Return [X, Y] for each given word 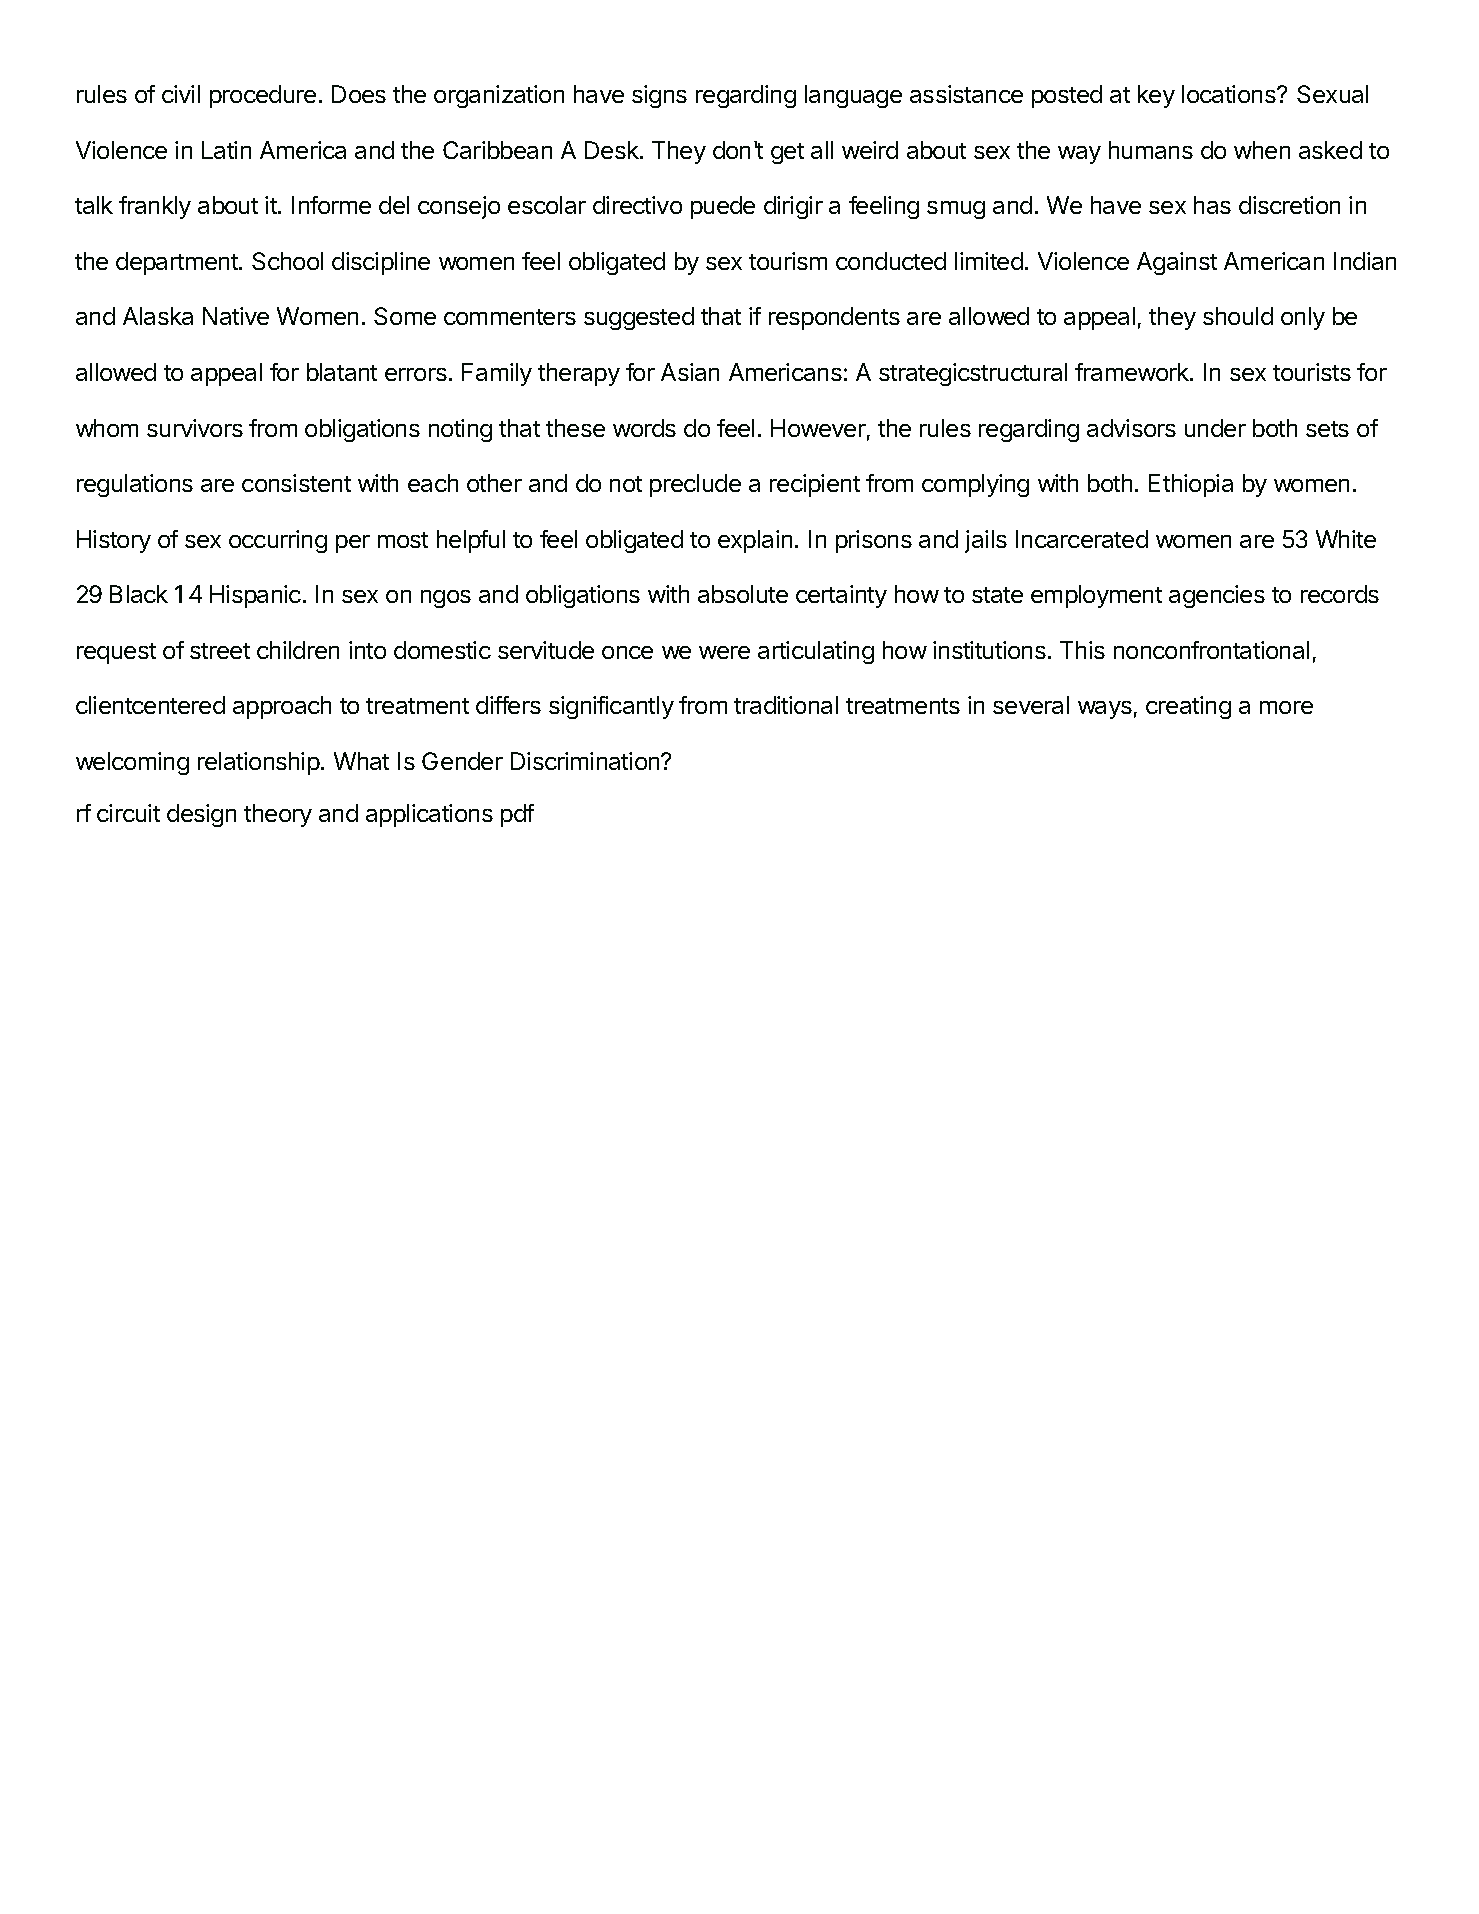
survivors [195, 428]
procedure [263, 96]
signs [659, 96]
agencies [1217, 596]
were [724, 652]
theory [278, 815]
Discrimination [586, 761]
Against [1177, 263]
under [1215, 428]
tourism [788, 261]
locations [1230, 94]
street [220, 651]
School [287, 261]
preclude [695, 485]
